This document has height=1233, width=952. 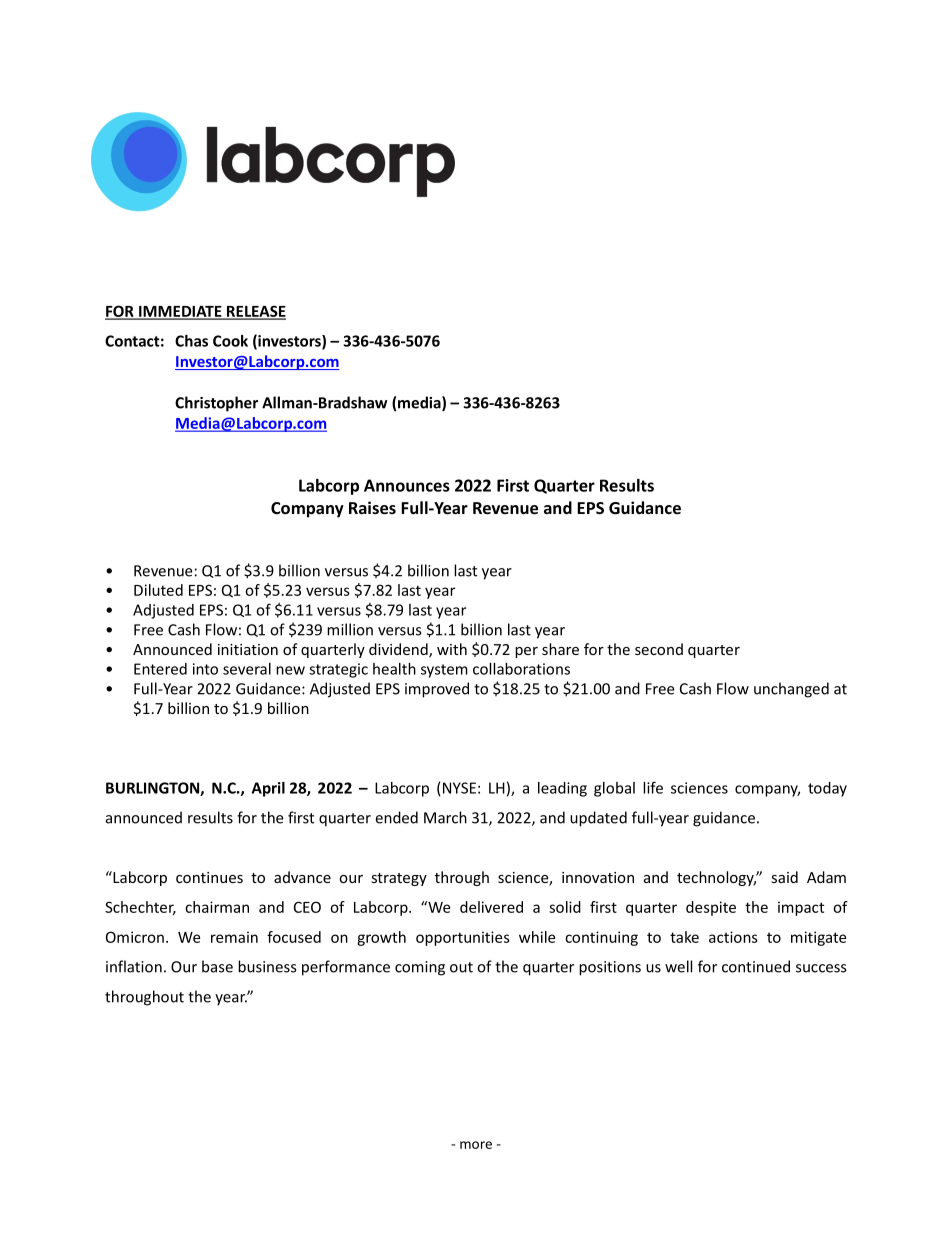 What do you see at coordinates (733, 937) in the document?
I see `actions` at bounding box center [733, 937].
